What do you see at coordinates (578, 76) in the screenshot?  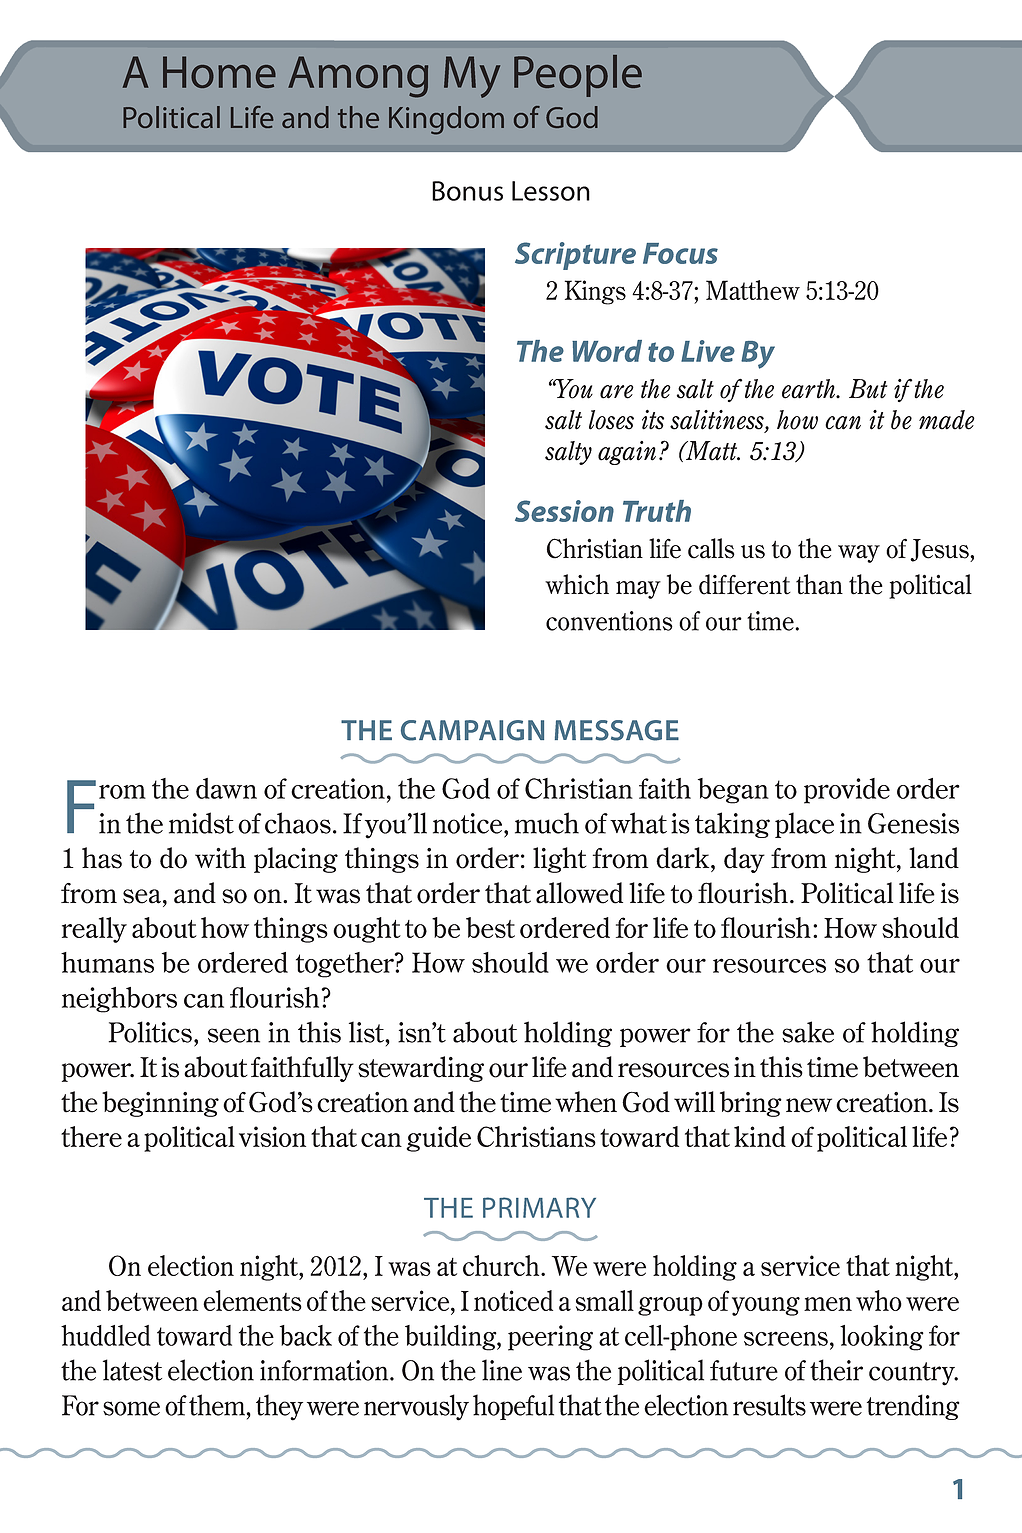 I see `People` at bounding box center [578, 76].
